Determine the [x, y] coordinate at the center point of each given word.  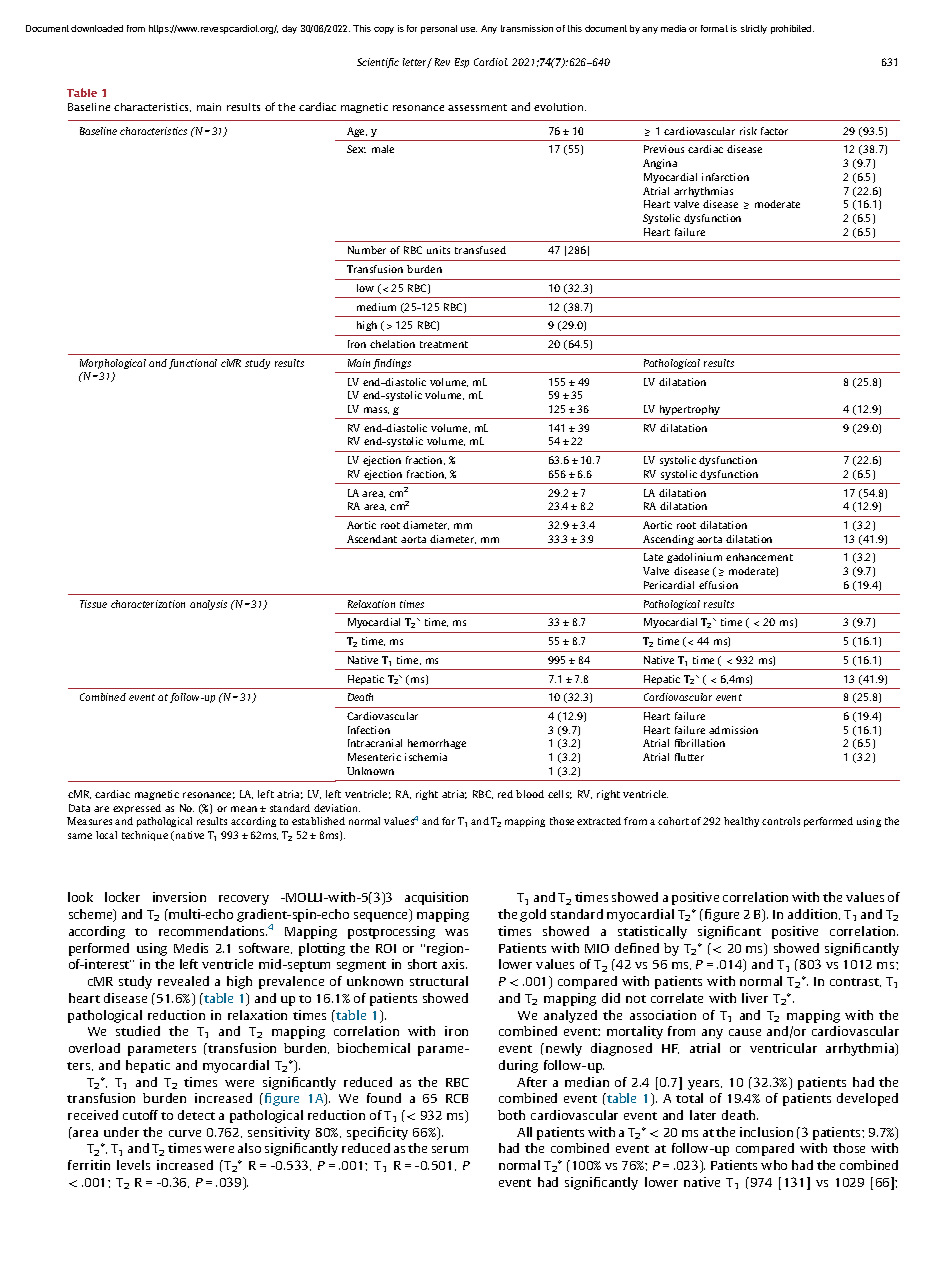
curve [185, 1133]
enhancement [759, 557]
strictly [754, 29]
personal [439, 29]
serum [450, 1149]
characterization [148, 604]
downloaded [97, 28]
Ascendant [372, 539]
